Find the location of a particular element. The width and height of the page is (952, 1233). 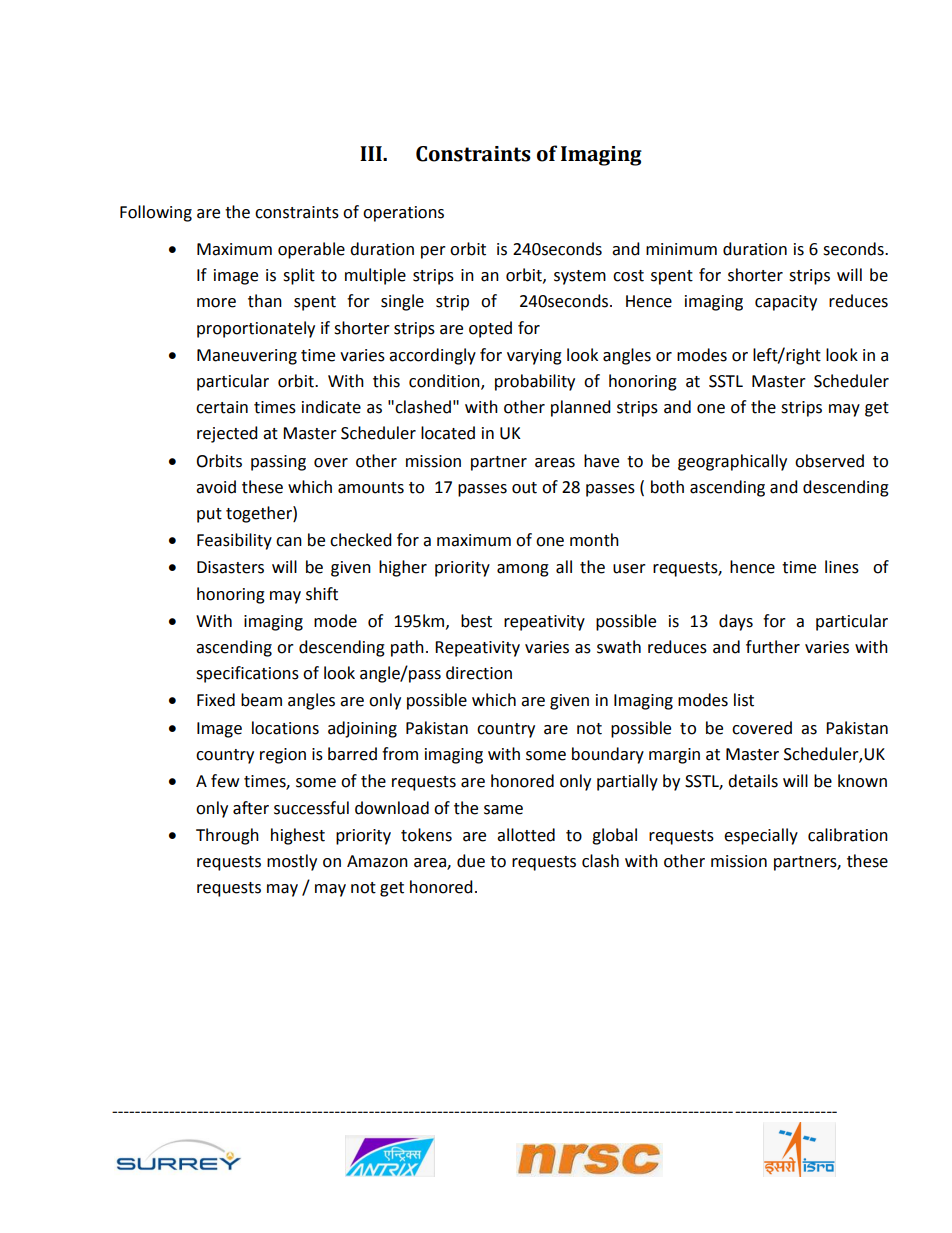

among is located at coordinates (523, 570).
